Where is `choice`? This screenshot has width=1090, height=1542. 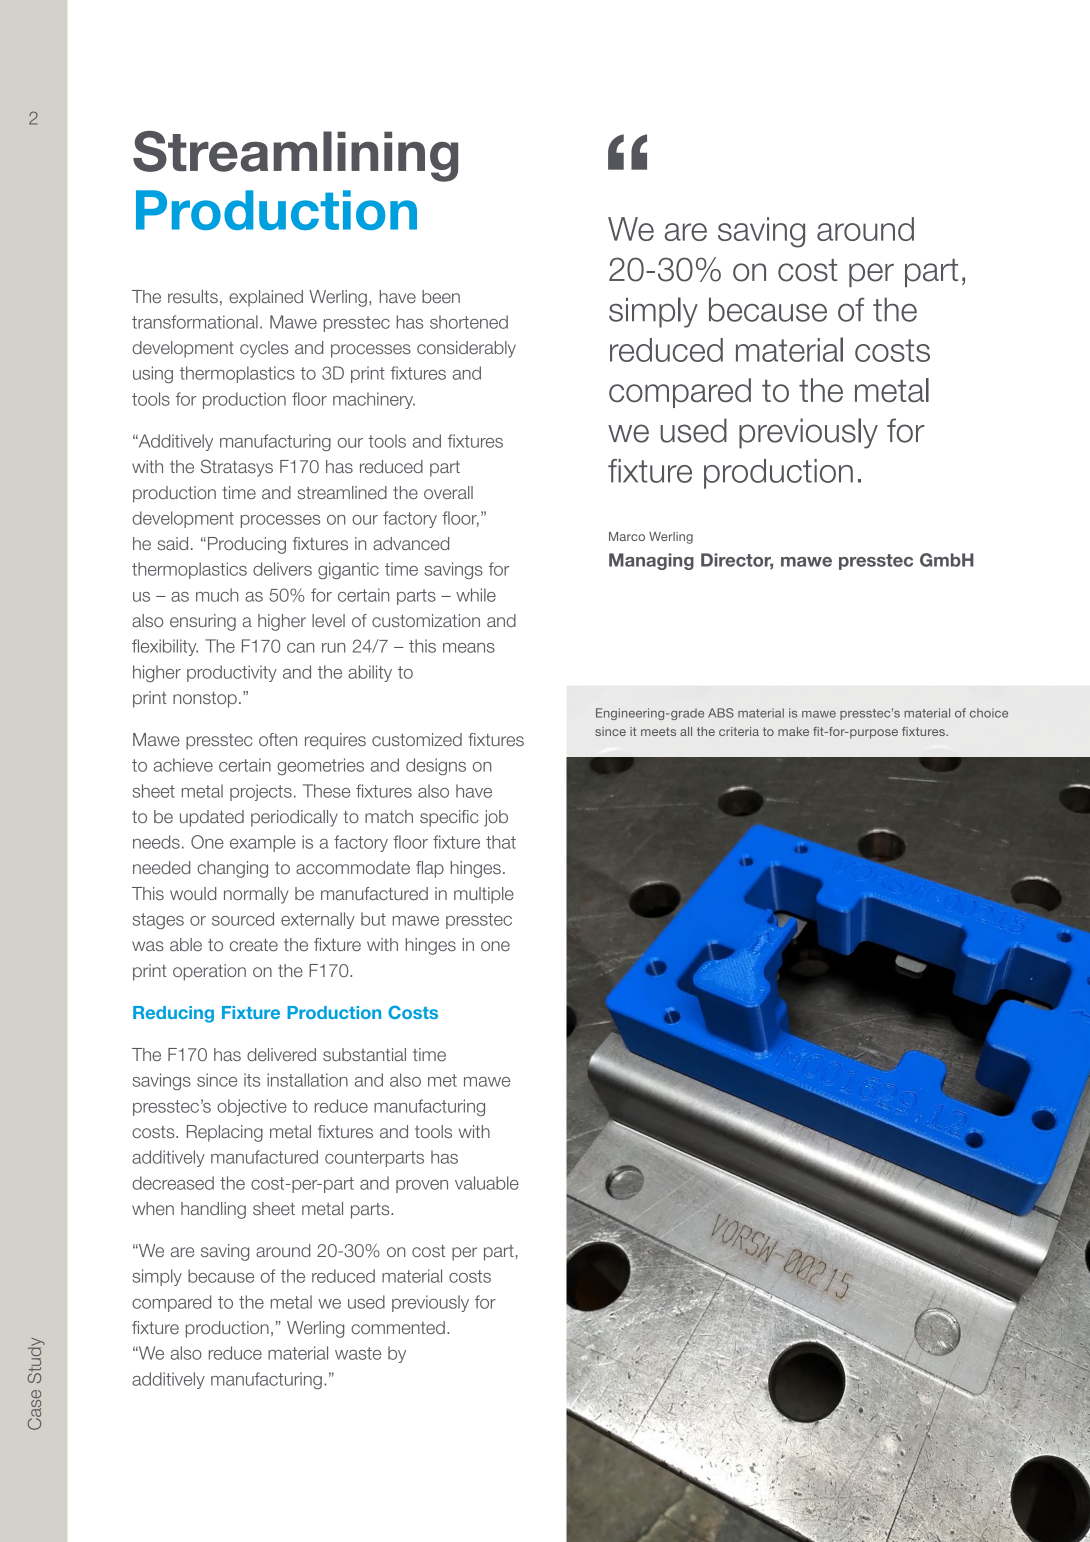 choice is located at coordinates (989, 713).
